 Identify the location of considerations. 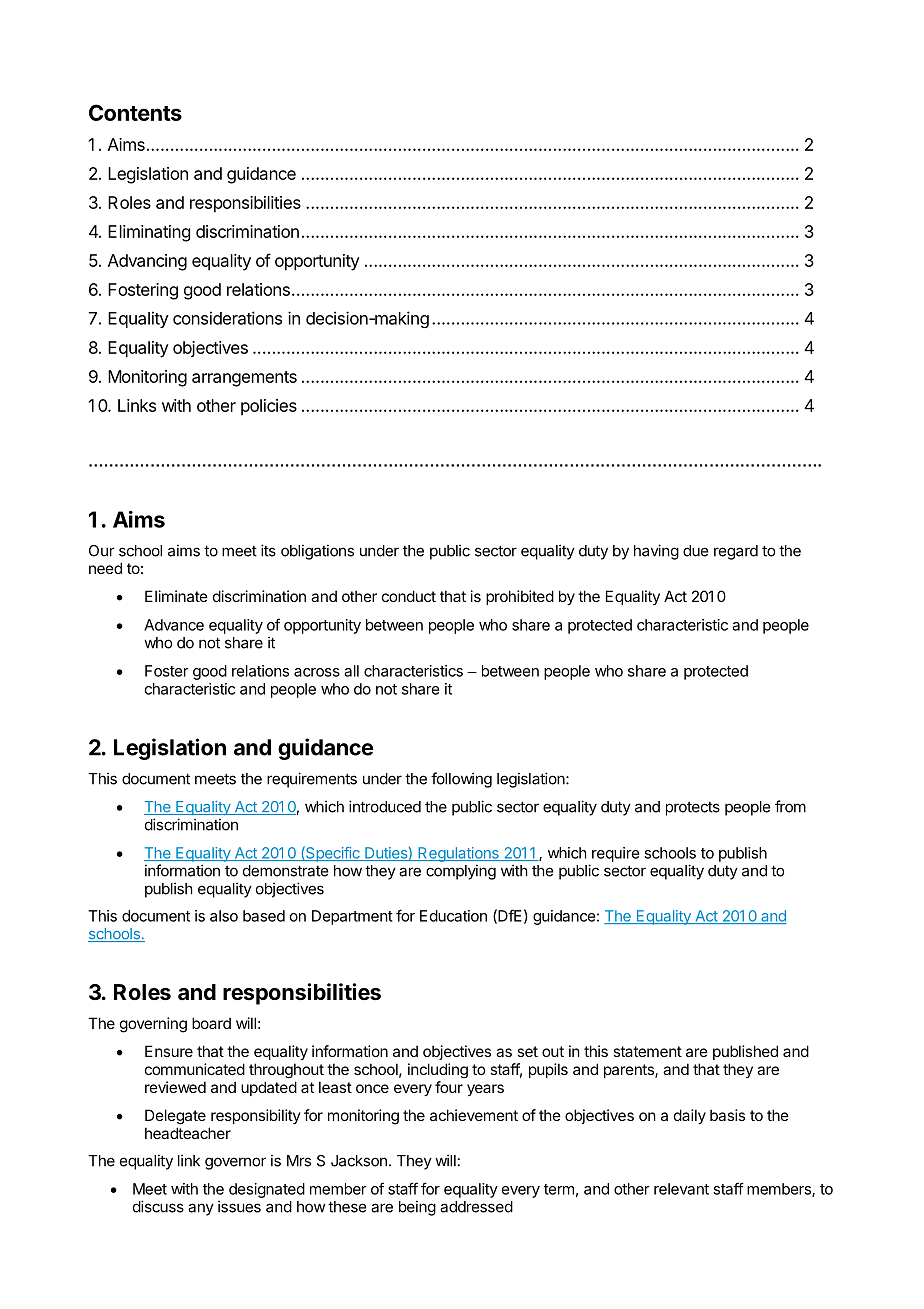
(227, 318).
